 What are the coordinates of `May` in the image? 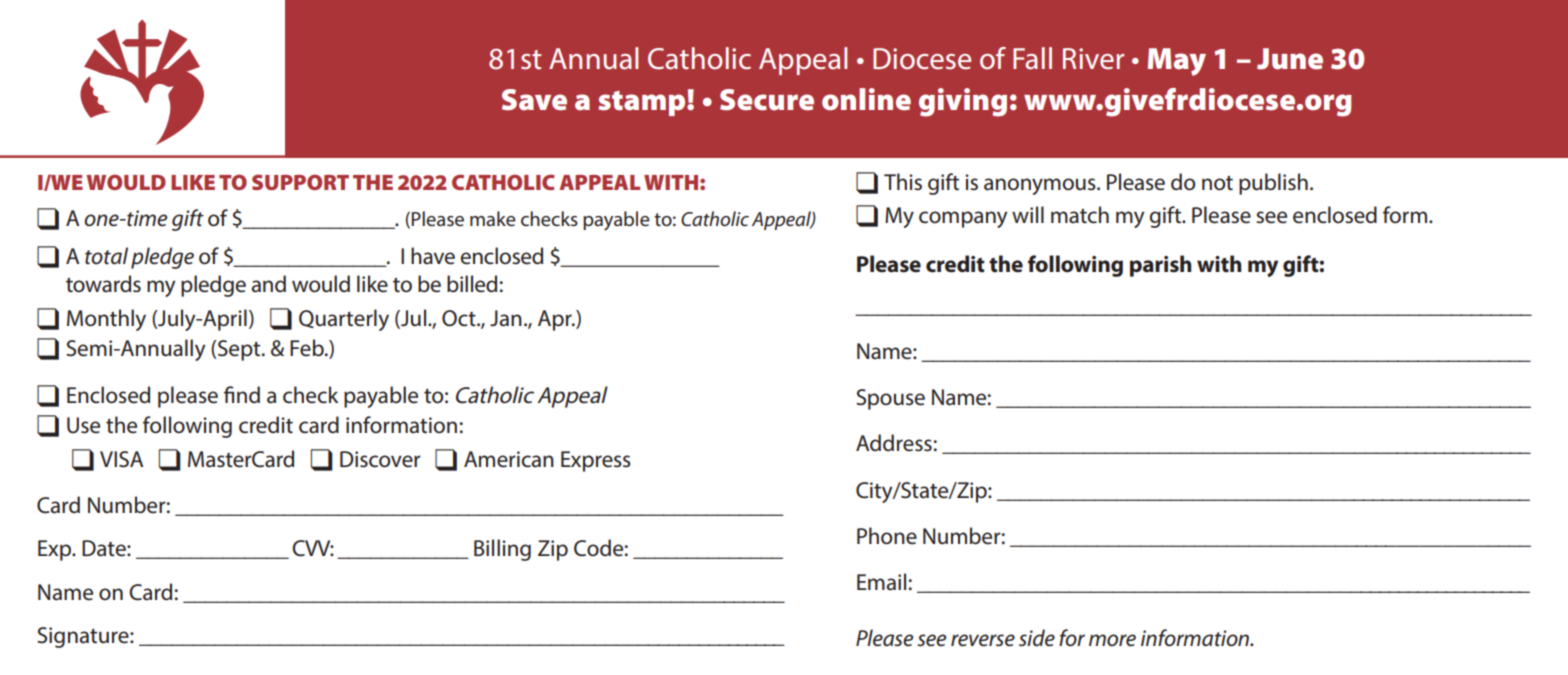 It's located at (1177, 62).
